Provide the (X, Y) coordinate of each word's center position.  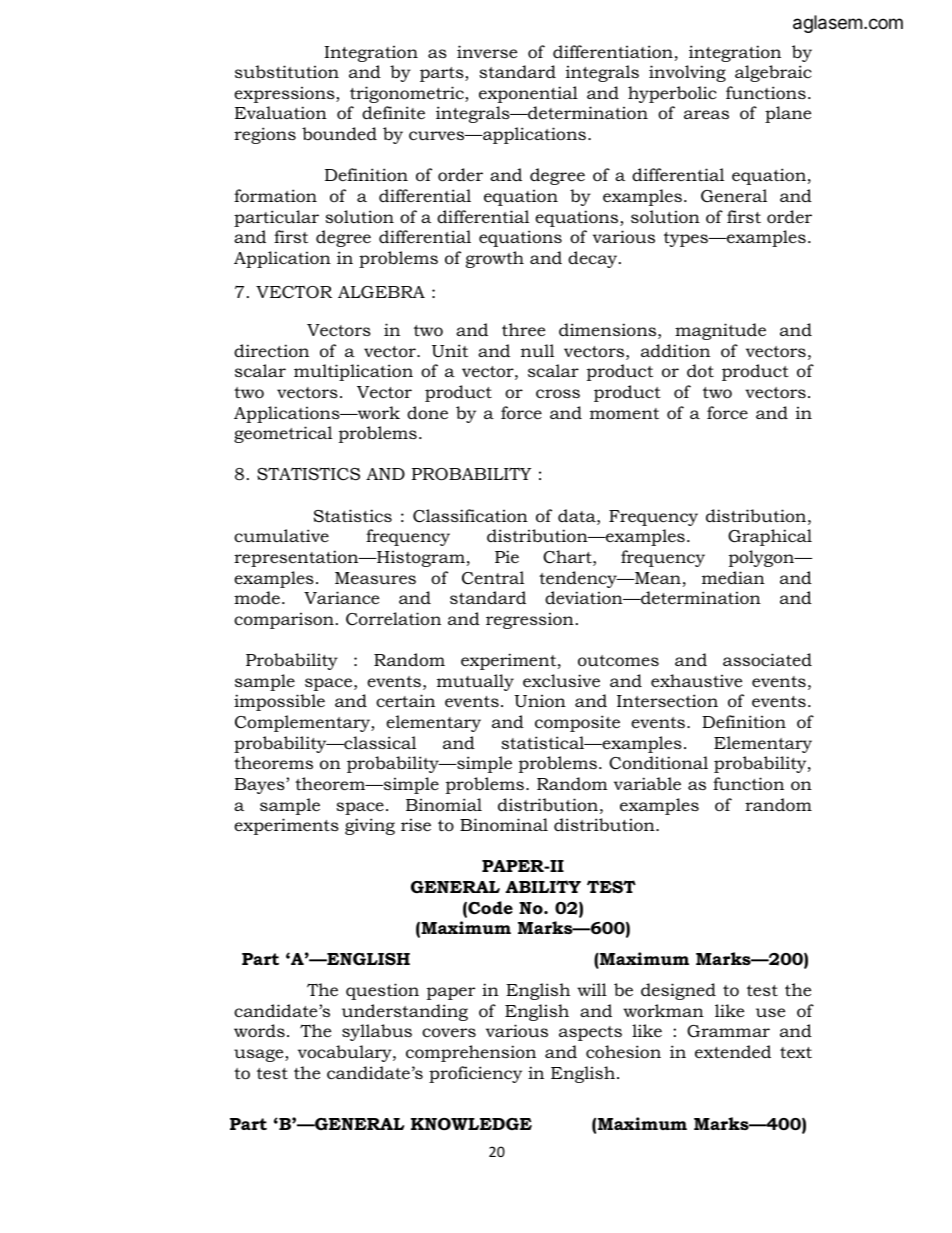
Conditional (658, 763)
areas (706, 114)
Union (540, 701)
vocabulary (346, 1053)
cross (558, 393)
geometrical (283, 434)
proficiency (475, 1074)
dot (700, 370)
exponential (528, 94)
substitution (287, 72)
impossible (279, 702)
